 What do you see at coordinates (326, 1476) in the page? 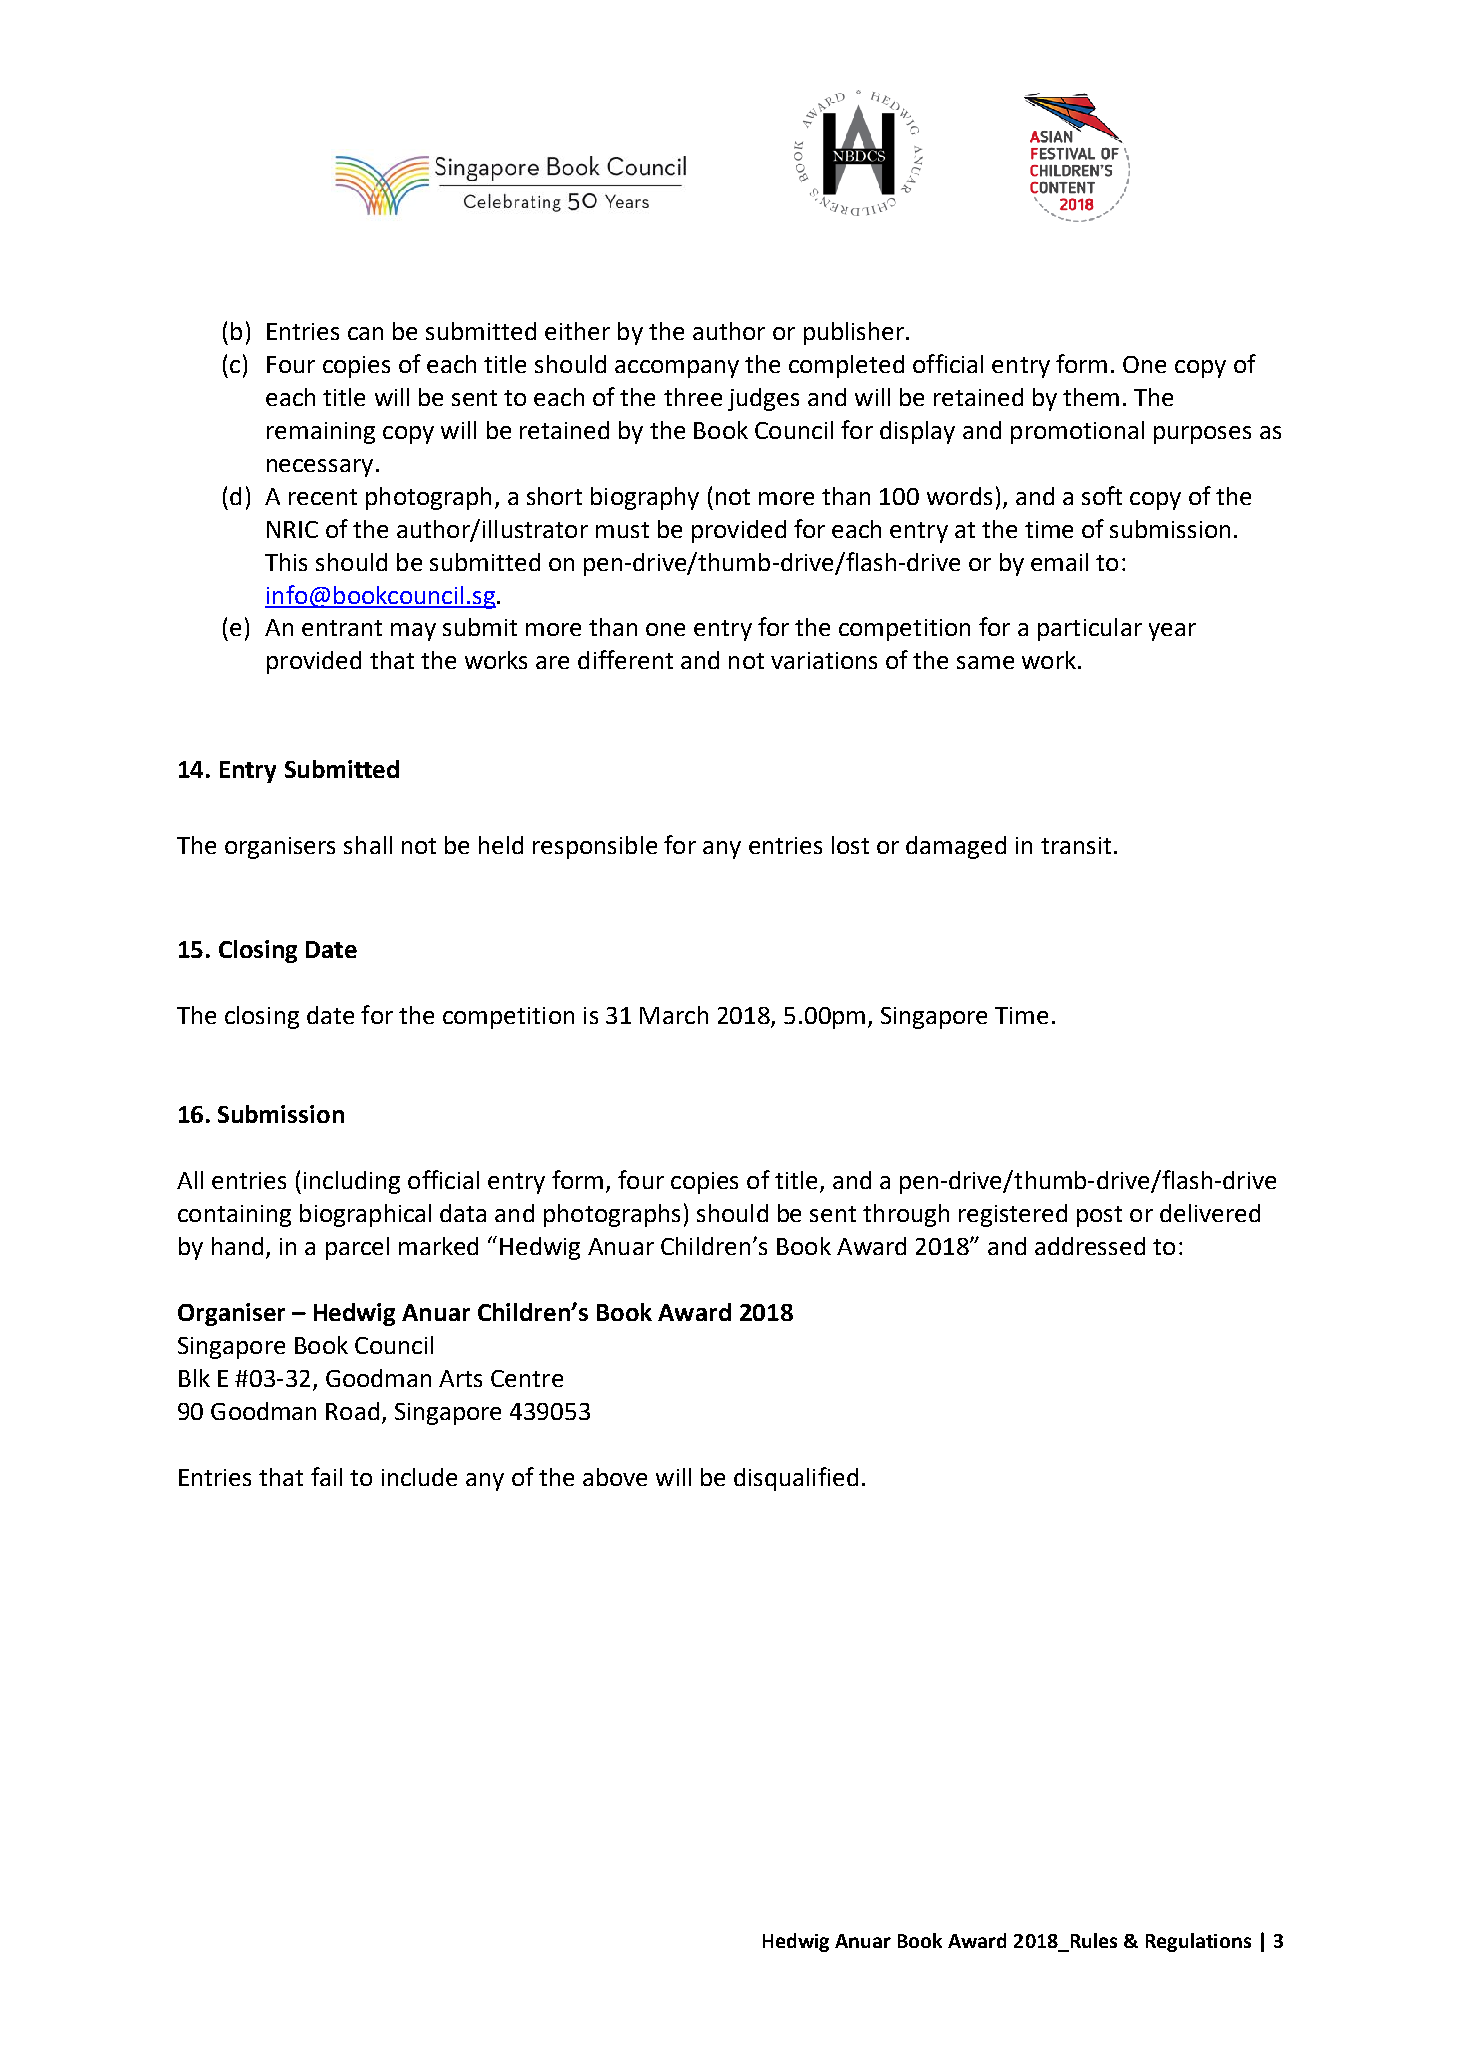
I see `fail` at bounding box center [326, 1476].
